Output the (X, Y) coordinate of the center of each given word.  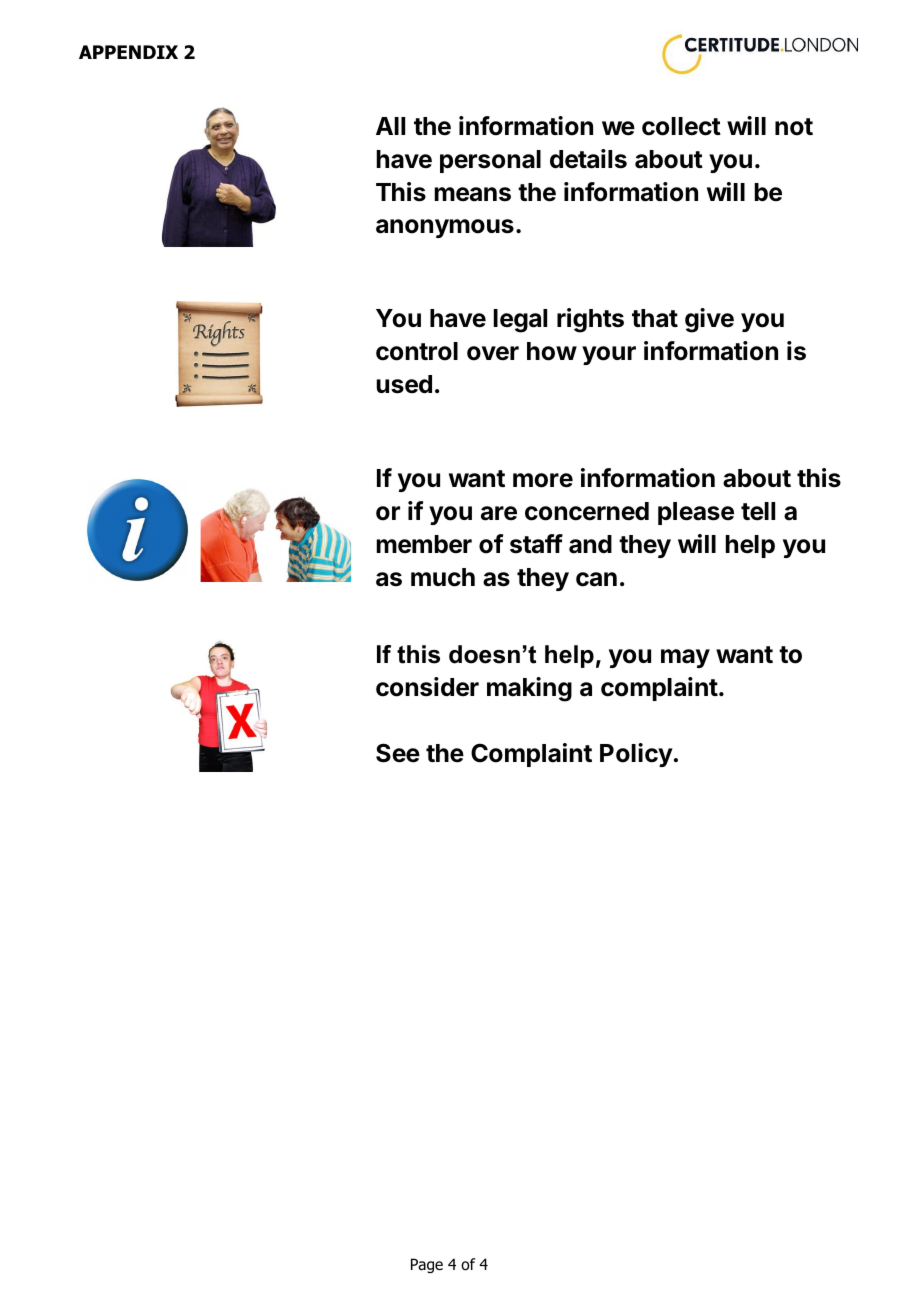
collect (681, 126)
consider (427, 687)
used (404, 384)
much (443, 577)
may (685, 658)
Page (427, 1265)
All (390, 126)
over (493, 353)
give (709, 320)
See (398, 753)
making (529, 689)
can (596, 579)
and (590, 544)
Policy (636, 755)
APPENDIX (128, 52)
